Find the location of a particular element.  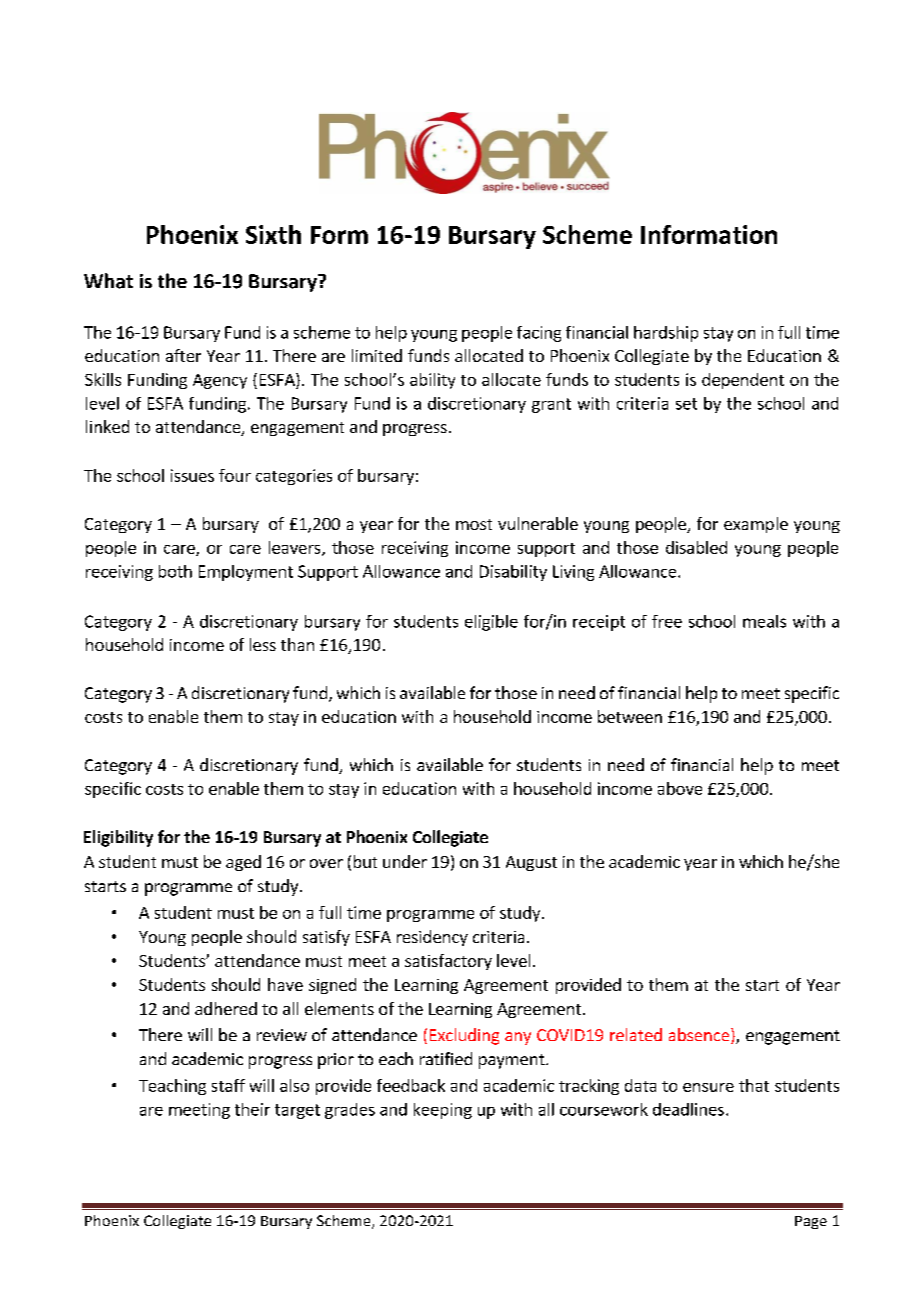

What is located at coordinates (108, 281).
